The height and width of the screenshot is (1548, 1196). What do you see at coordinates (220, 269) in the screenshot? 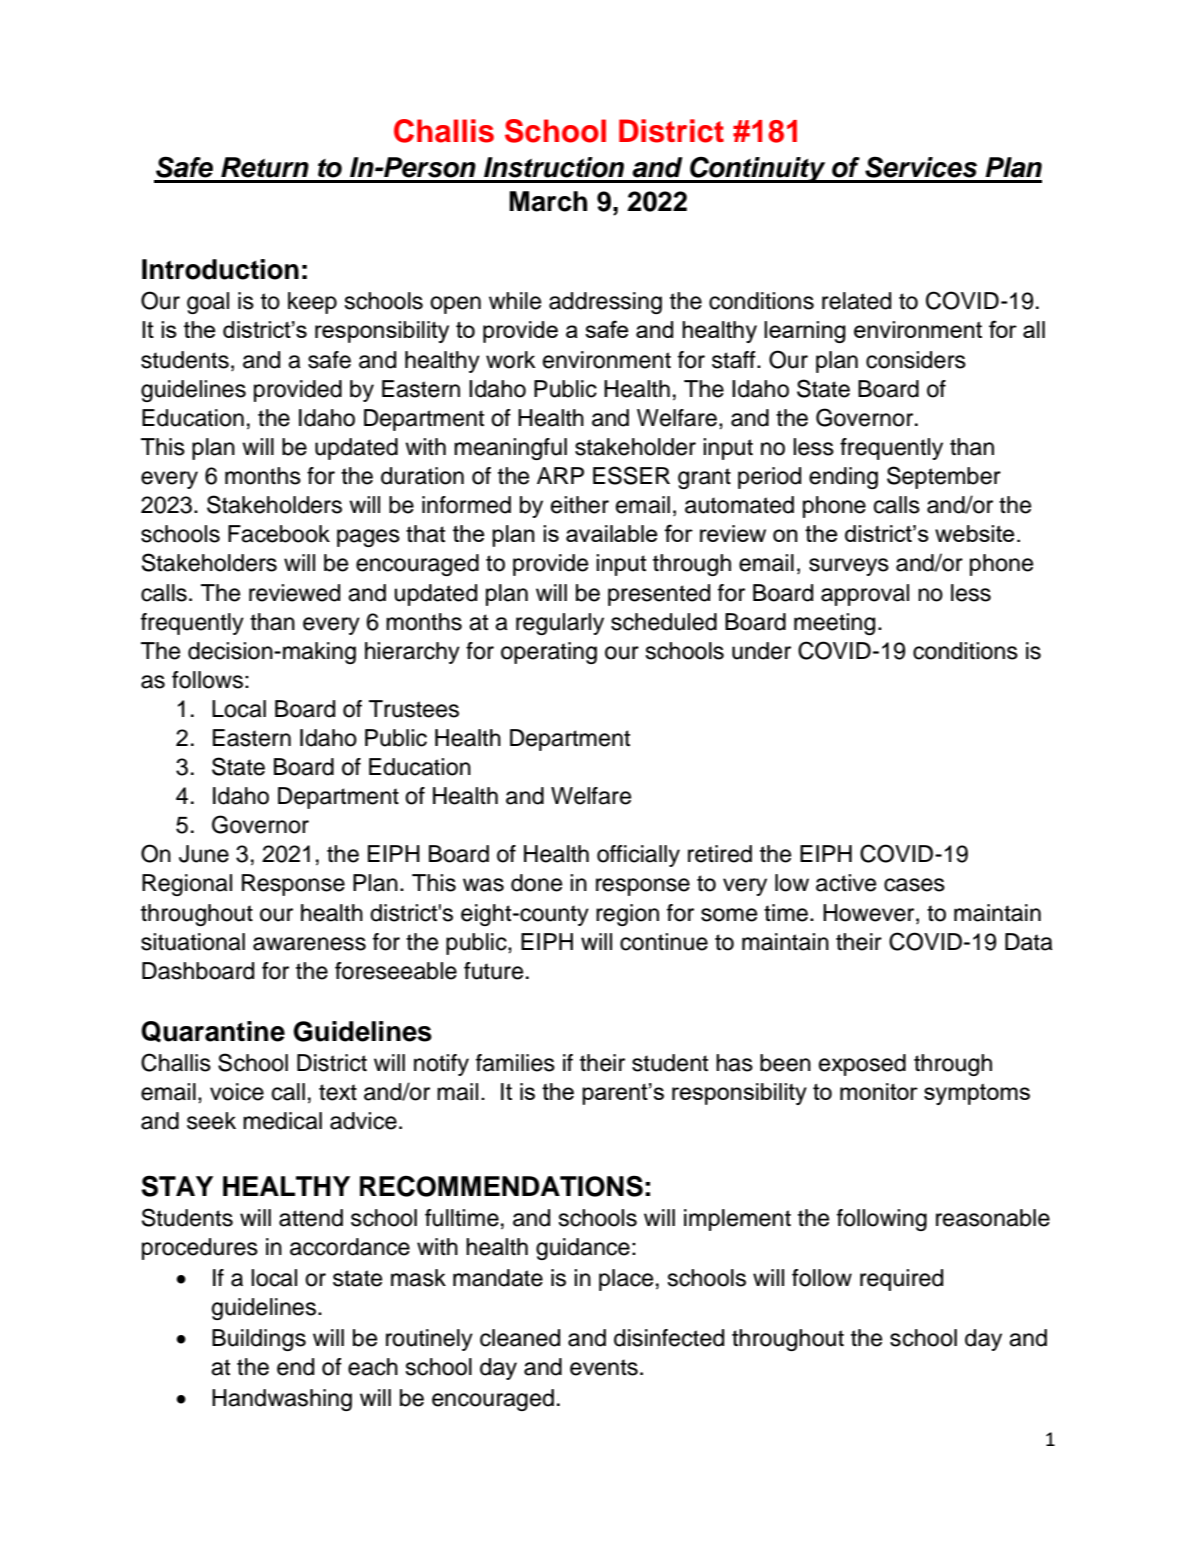
I see `Introduction` at bounding box center [220, 269].
